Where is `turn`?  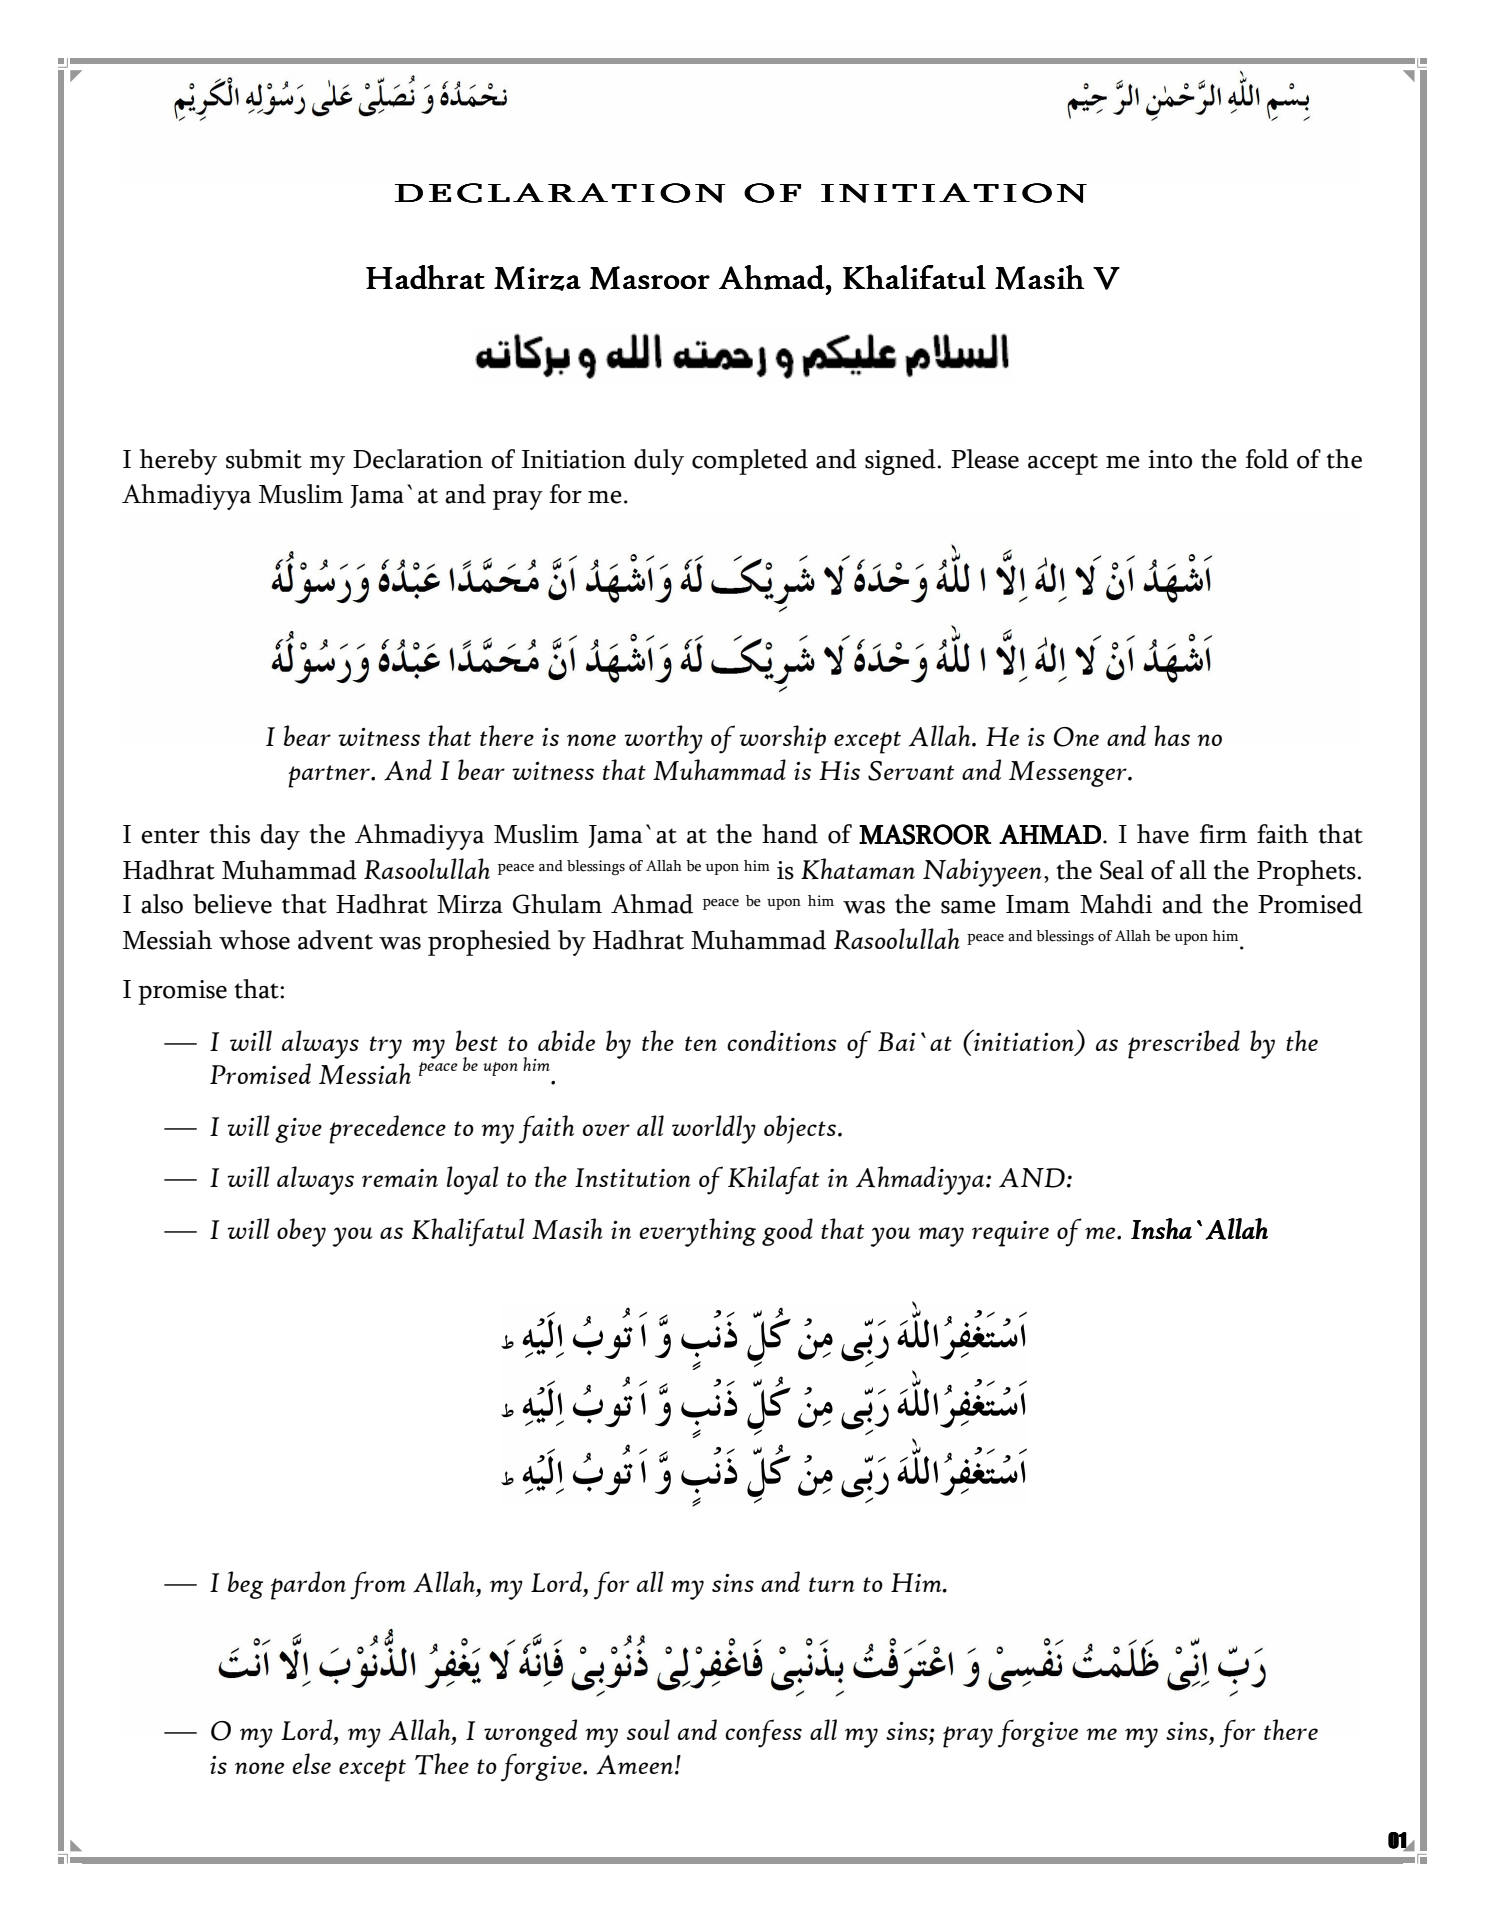 turn is located at coordinates (832, 1584).
